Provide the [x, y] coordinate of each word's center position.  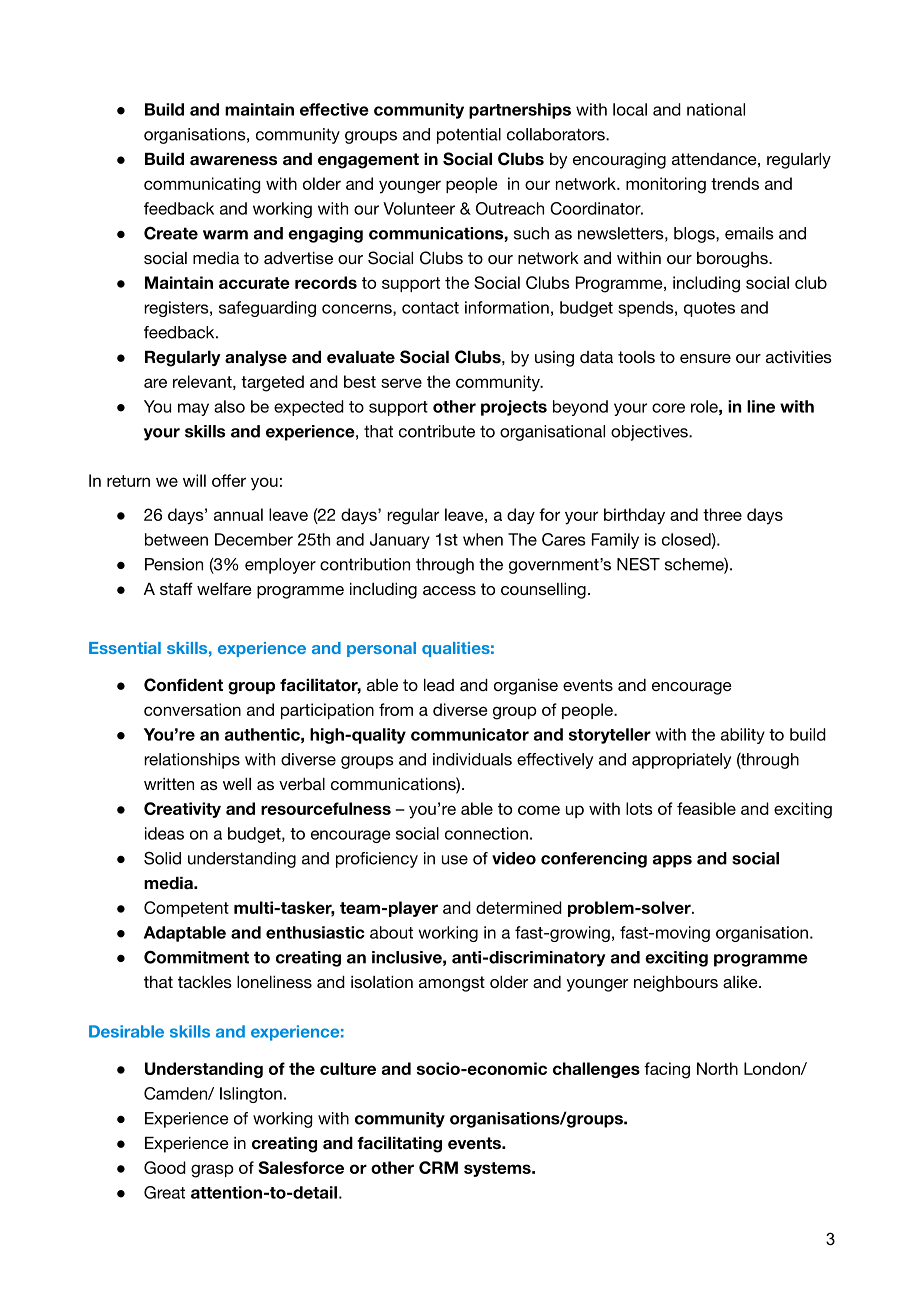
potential [469, 136]
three [722, 514]
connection [486, 833]
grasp [212, 1171]
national [716, 109]
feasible [706, 808]
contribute [437, 431]
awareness [233, 161]
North [717, 1068]
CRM [438, 1167]
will [194, 480]
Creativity [182, 810]
